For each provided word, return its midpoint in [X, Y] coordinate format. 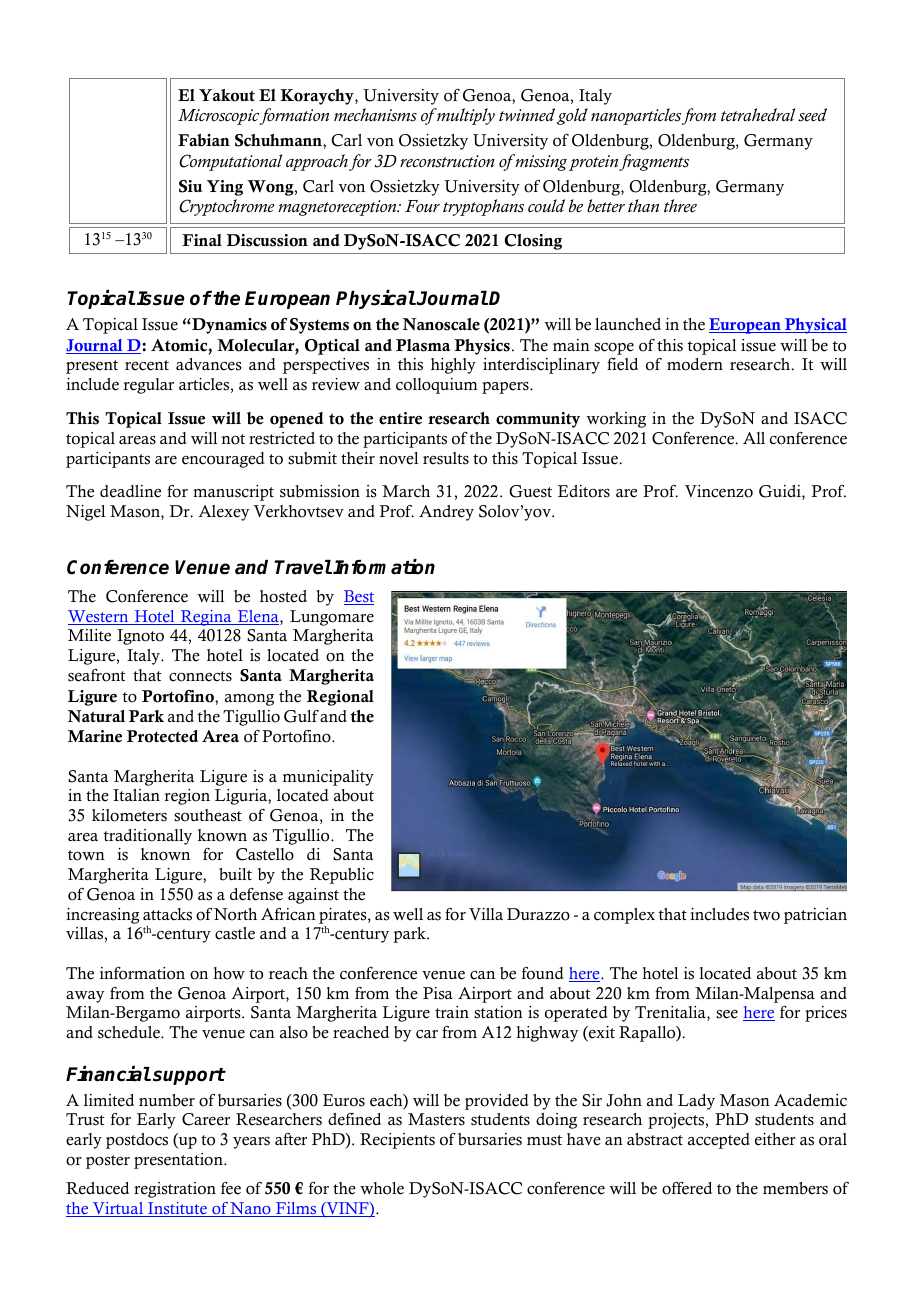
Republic [342, 876]
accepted [719, 1141]
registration [175, 1190]
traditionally [148, 837]
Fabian [204, 140]
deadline [130, 491]
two [766, 915]
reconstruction [447, 161]
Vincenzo [719, 491]
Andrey [446, 513]
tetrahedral [758, 114]
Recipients [397, 1141]
